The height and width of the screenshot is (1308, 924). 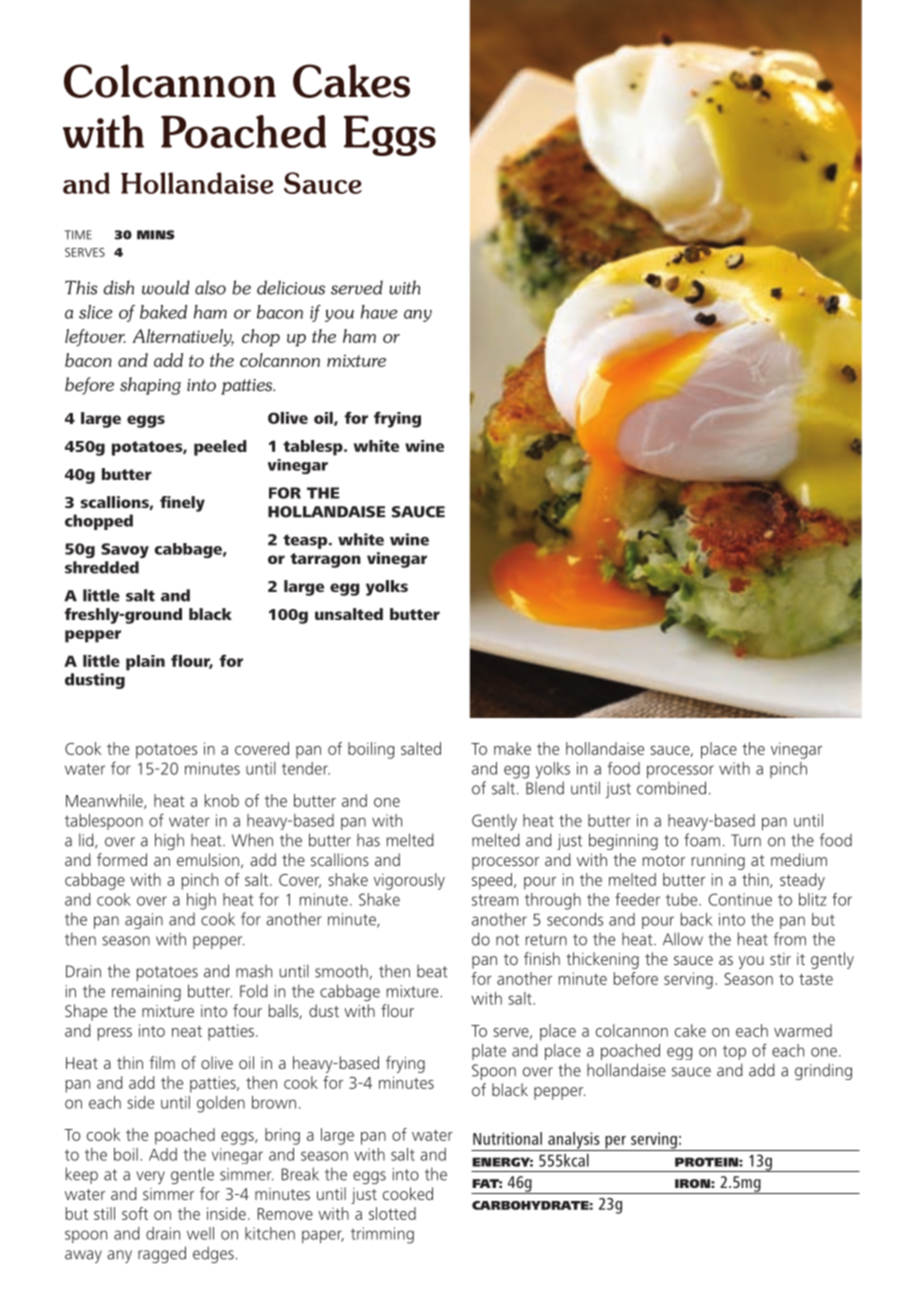 What do you see at coordinates (671, 788) in the screenshot?
I see `combined` at bounding box center [671, 788].
